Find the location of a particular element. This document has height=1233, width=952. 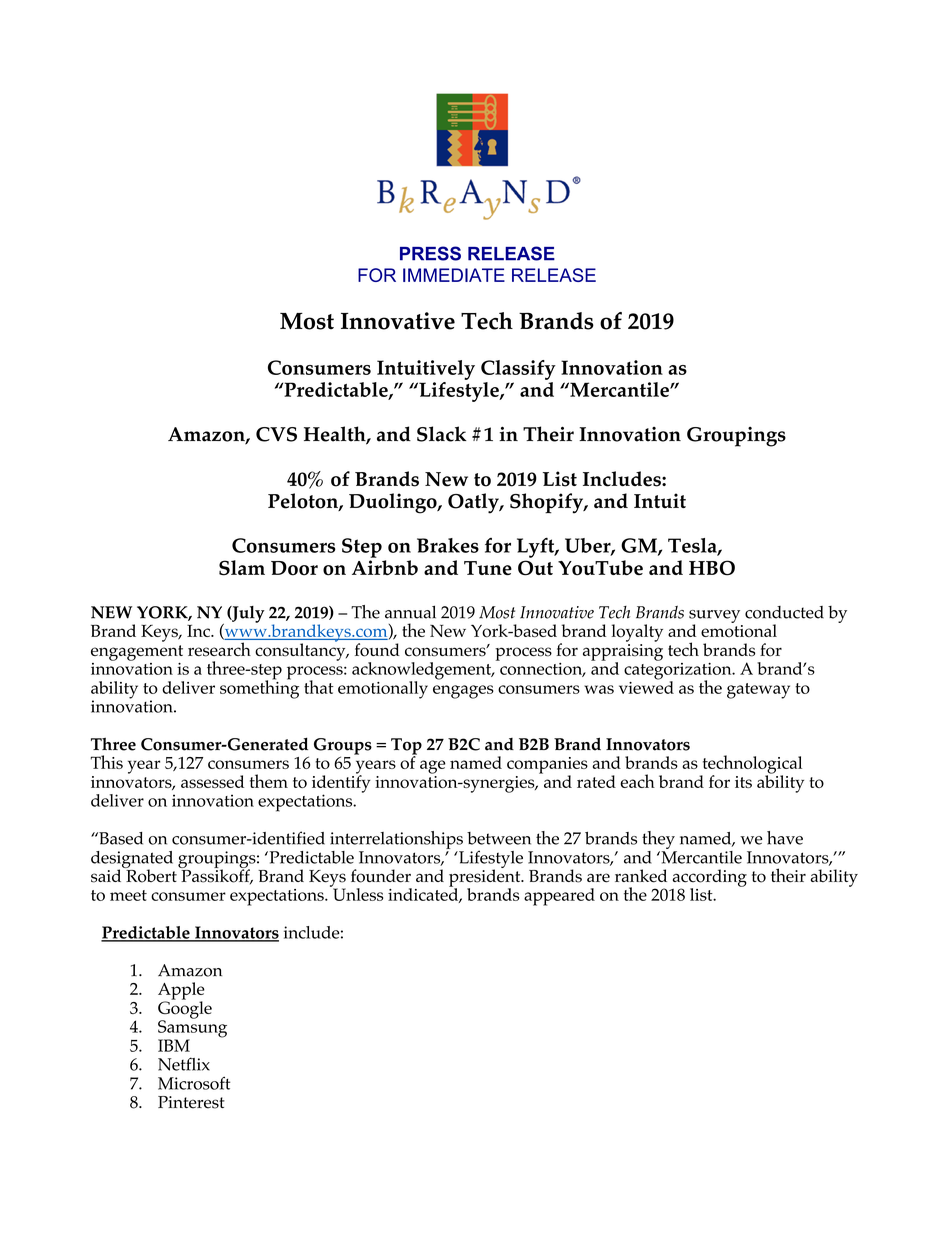

IMMEDIATE is located at coordinates (454, 275).
